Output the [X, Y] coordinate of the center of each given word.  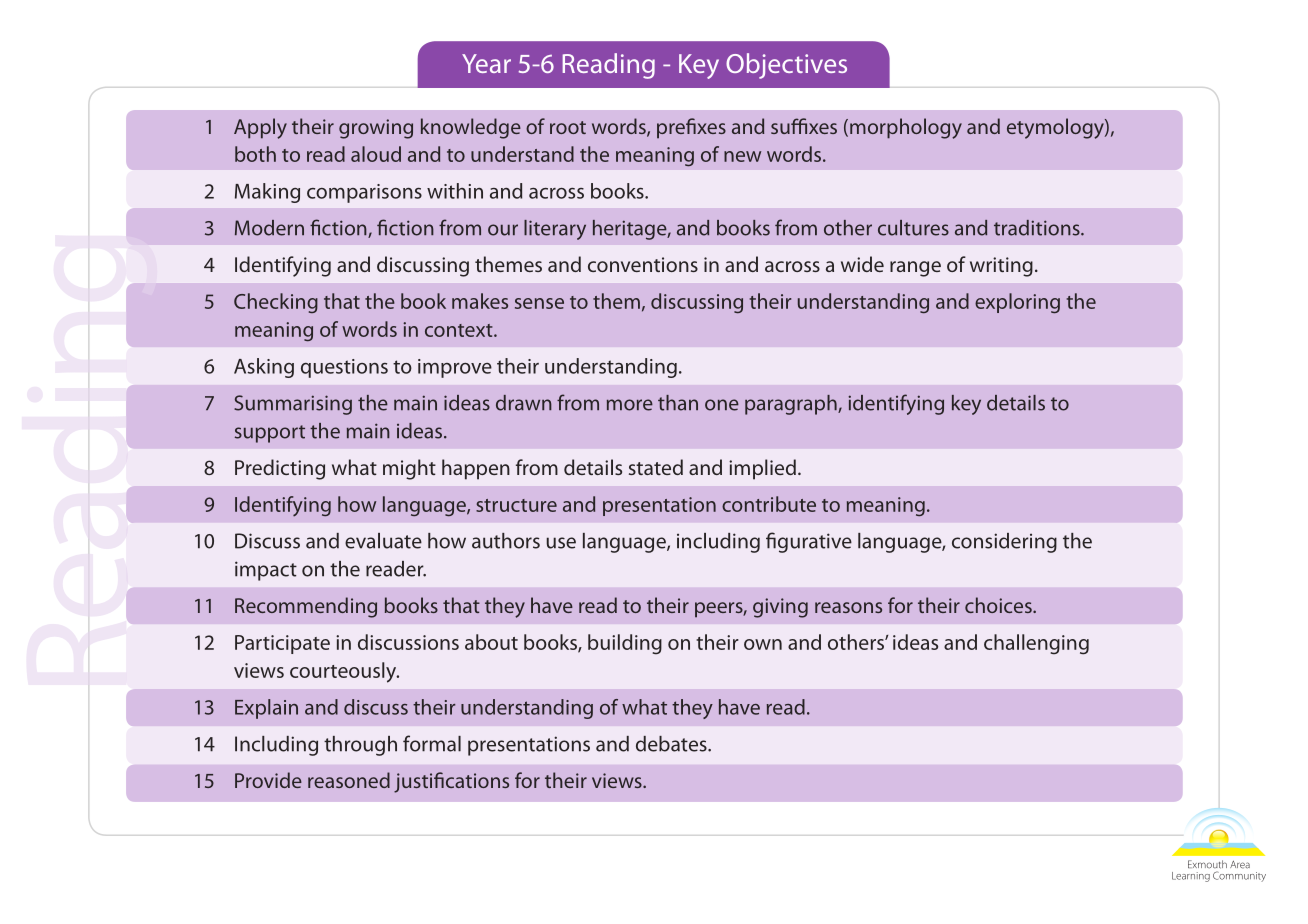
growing [376, 129]
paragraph [792, 405]
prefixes [691, 128]
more [630, 405]
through [360, 746]
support [270, 434]
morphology [906, 128]
